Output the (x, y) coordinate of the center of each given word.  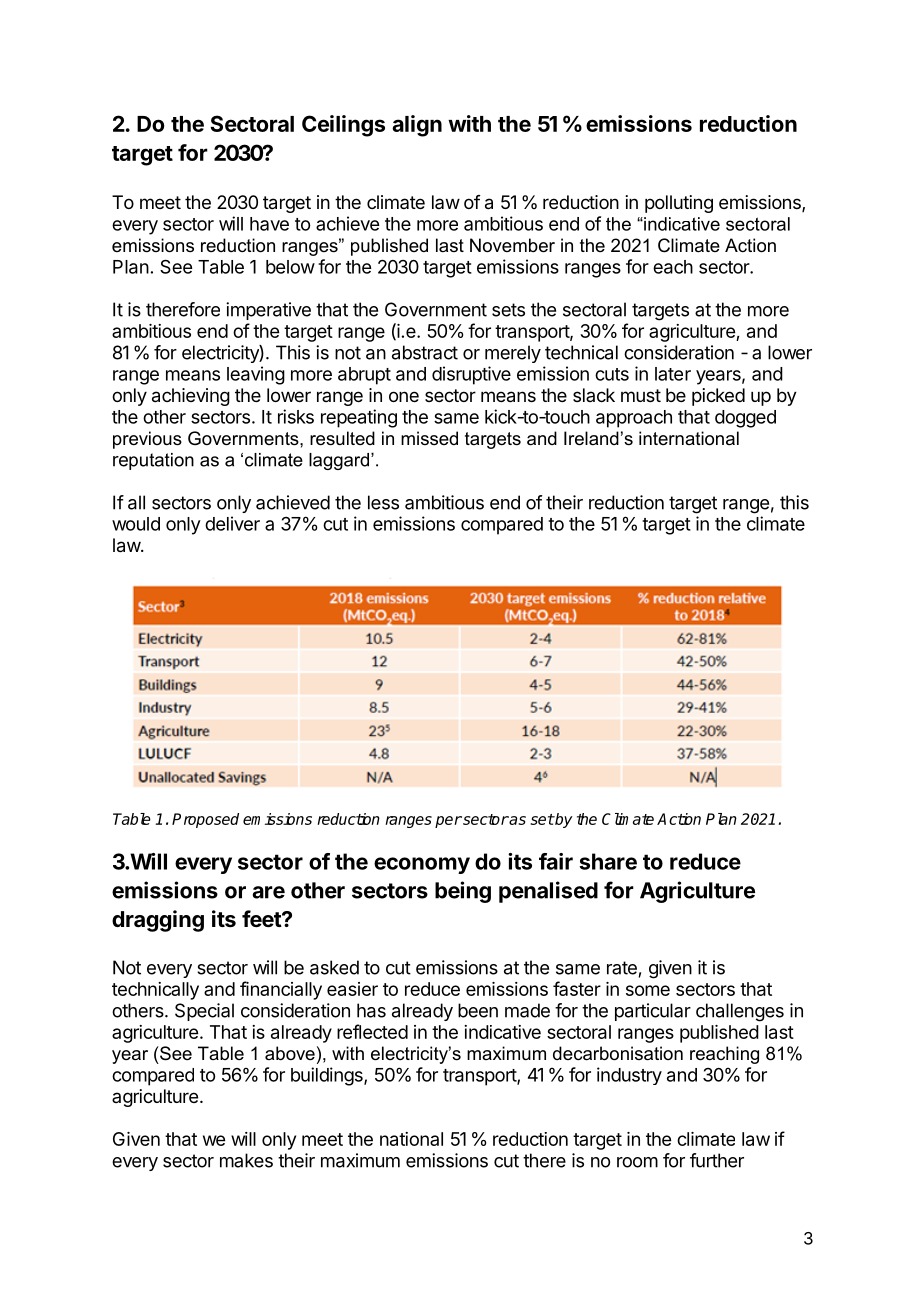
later (673, 374)
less (383, 502)
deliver (232, 523)
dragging (158, 921)
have (269, 224)
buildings (328, 1076)
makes (246, 1160)
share (608, 861)
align (417, 126)
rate (622, 968)
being (463, 892)
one (404, 396)
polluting (679, 204)
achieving (191, 397)
